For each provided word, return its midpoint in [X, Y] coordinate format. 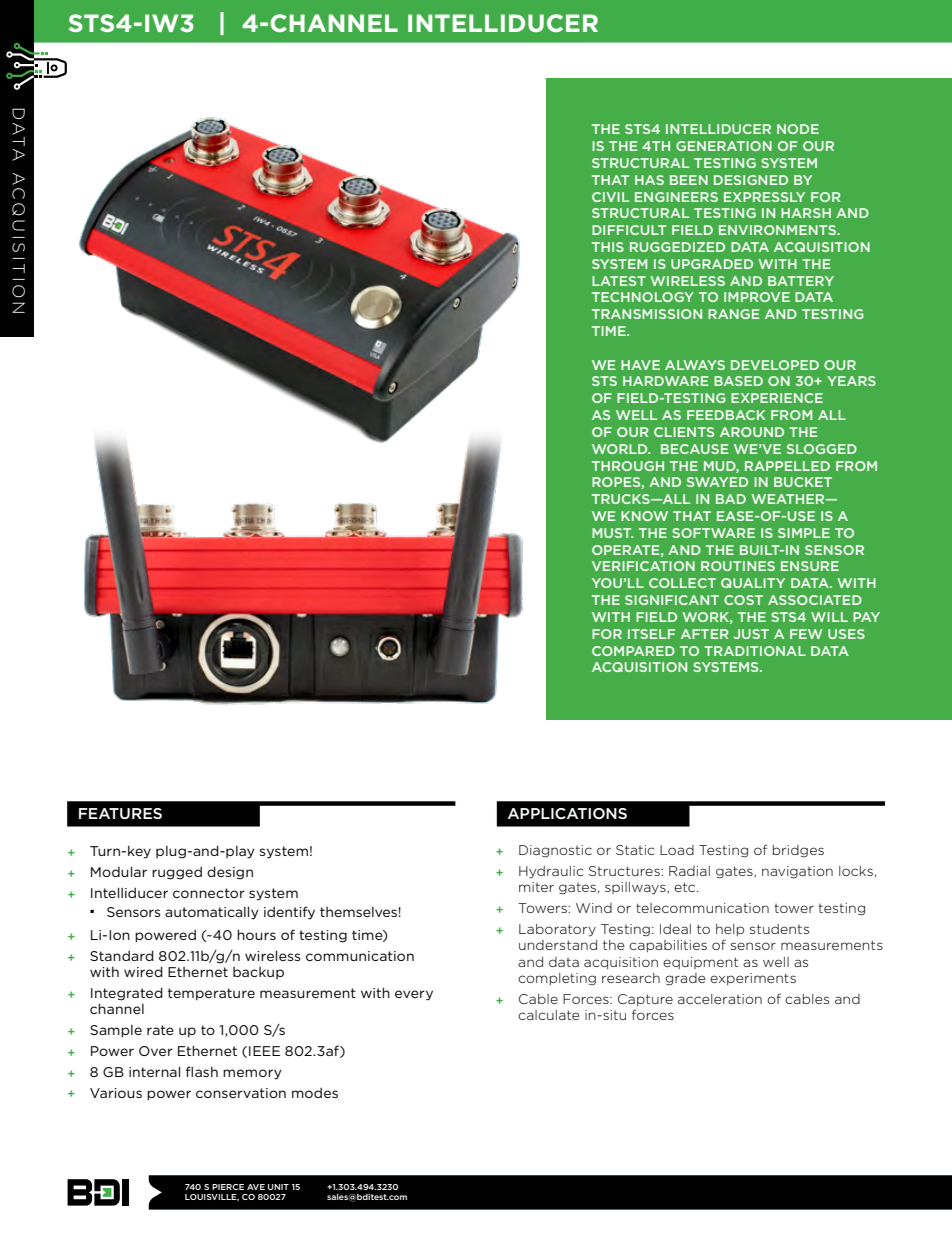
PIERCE [228, 1187]
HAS [649, 180]
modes [315, 1093]
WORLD [621, 449]
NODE [798, 129]
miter [536, 887]
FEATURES [120, 813]
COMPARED [633, 651]
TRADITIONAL [755, 651]
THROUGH [628, 466]
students [779, 929]
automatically [212, 913]
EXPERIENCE [777, 398]
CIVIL [610, 197]
